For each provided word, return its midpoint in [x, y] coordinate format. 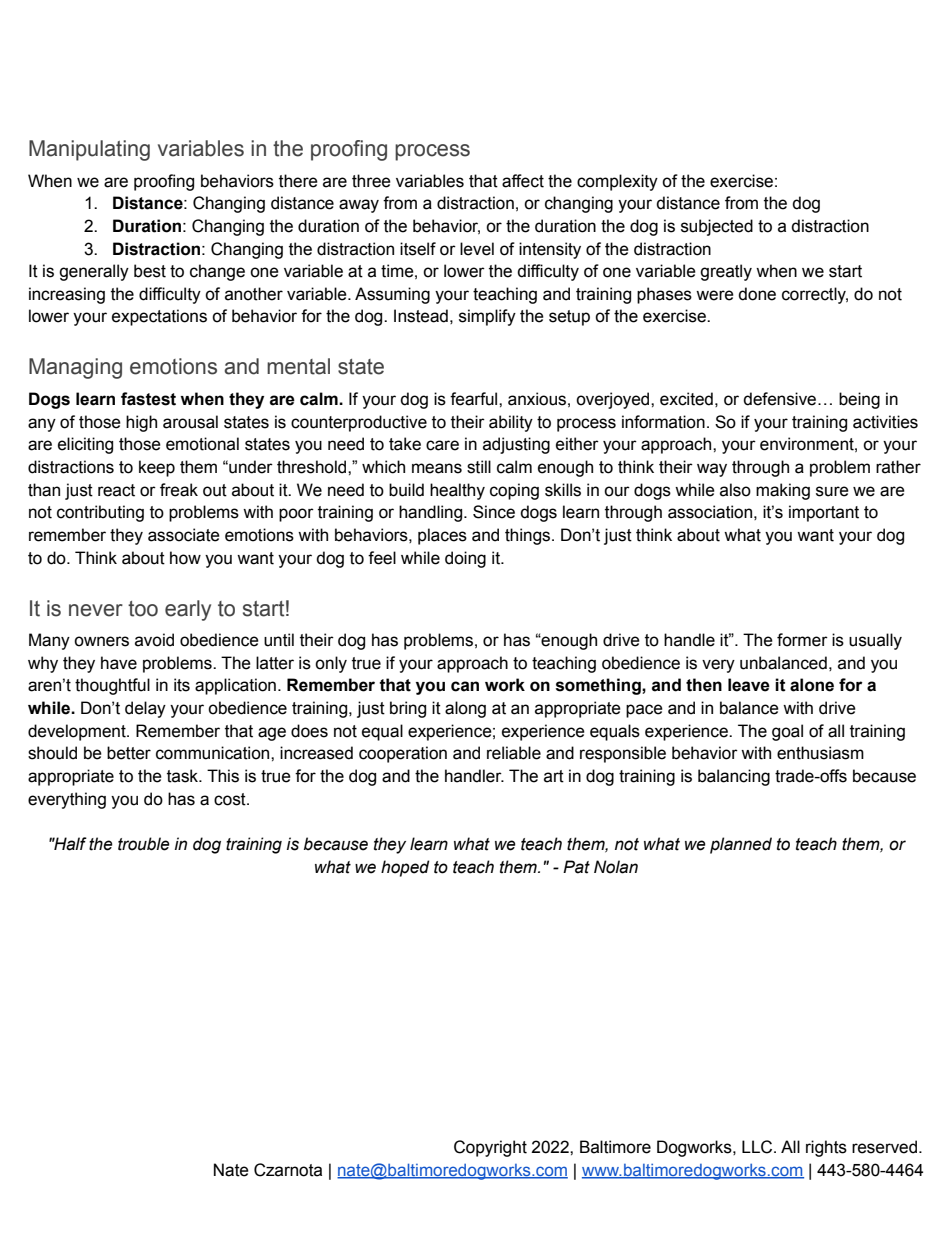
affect [523, 181]
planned [741, 845]
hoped [405, 868]
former [802, 640]
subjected [717, 227]
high [141, 423]
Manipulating [89, 150]
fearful [475, 399]
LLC [758, 1147]
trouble [144, 844]
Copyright [490, 1148]
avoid [154, 640]
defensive [781, 399]
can [465, 686]
